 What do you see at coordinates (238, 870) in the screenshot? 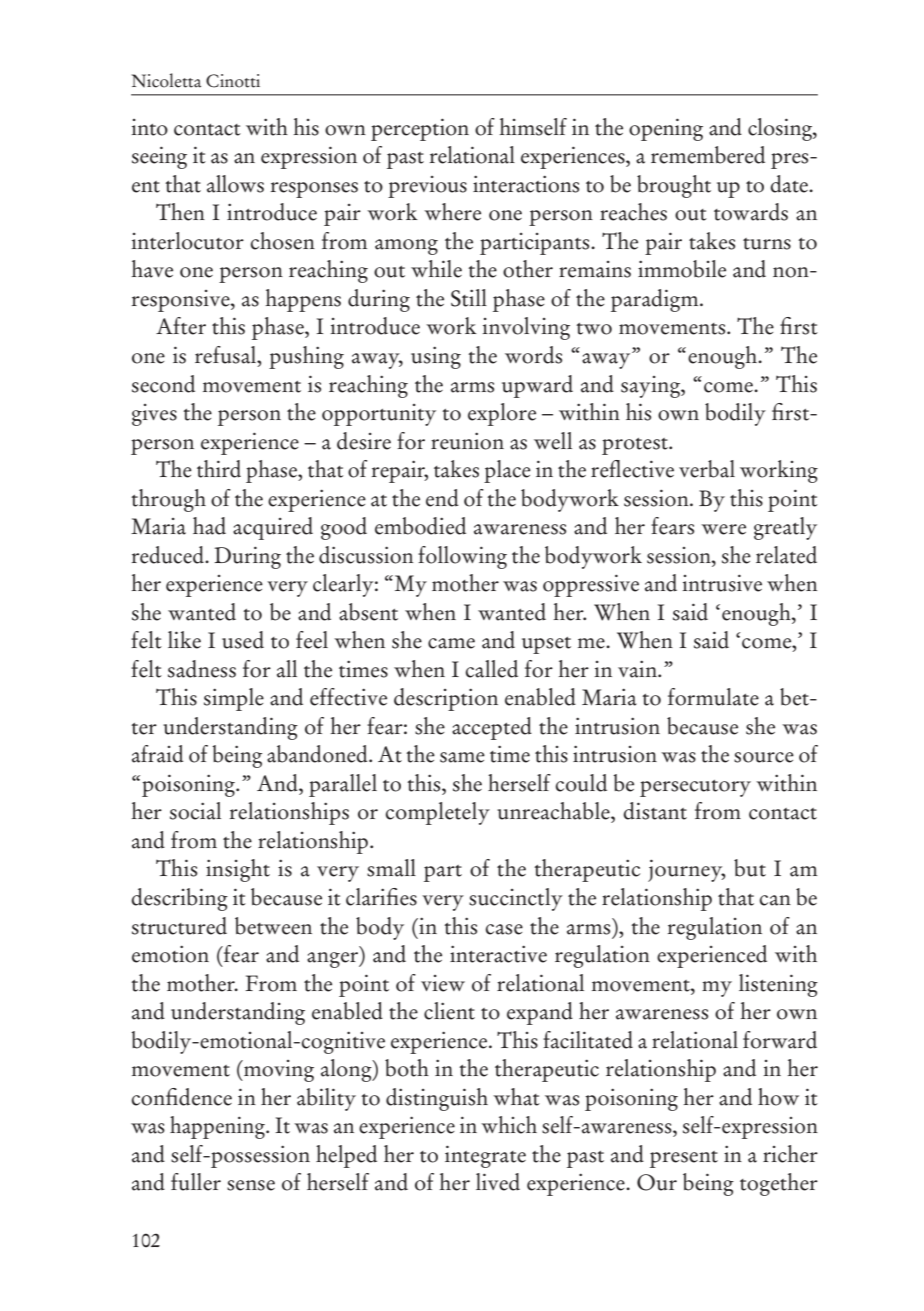
I see `insight` at bounding box center [238, 870].
